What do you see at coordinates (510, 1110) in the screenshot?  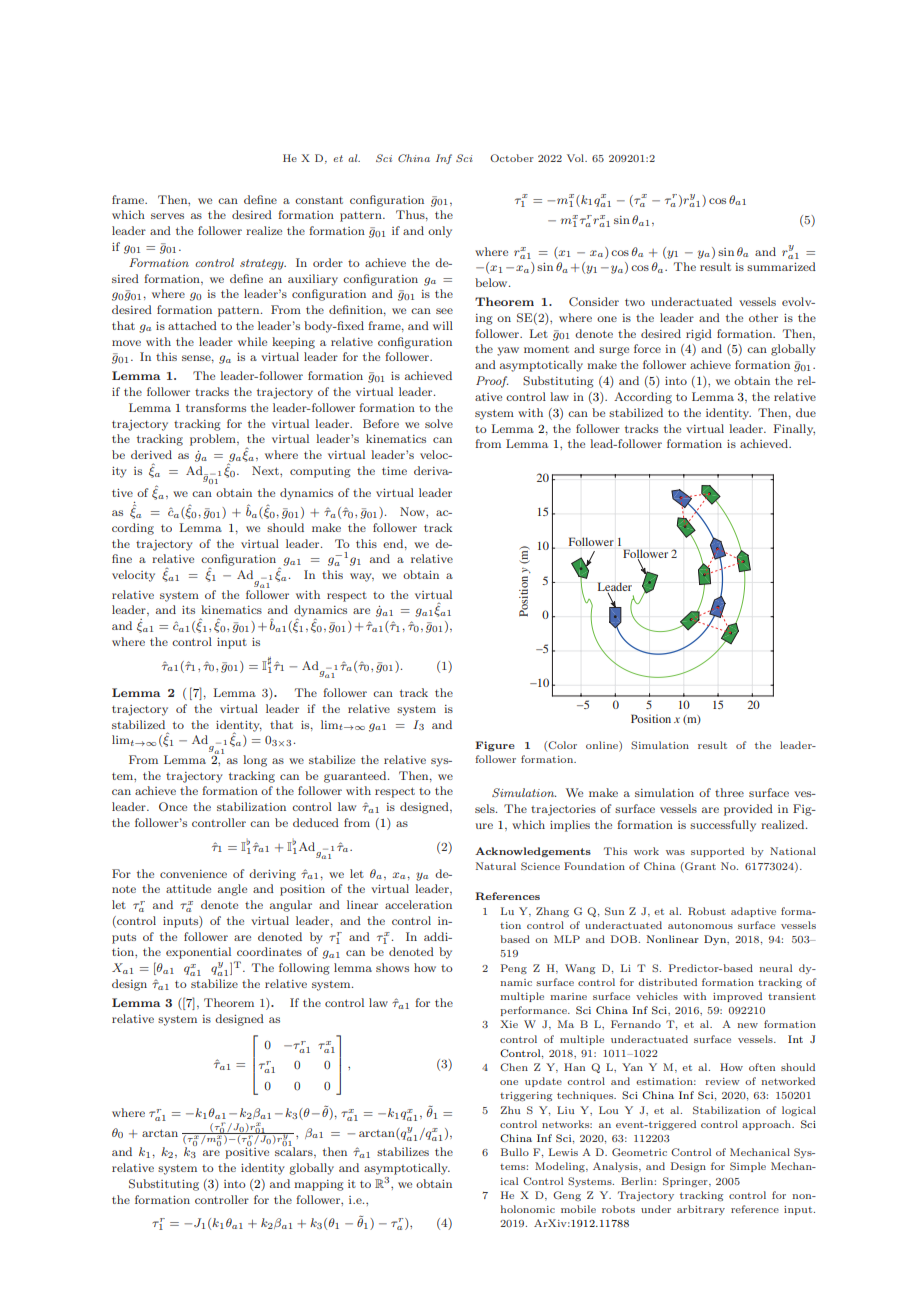 I see `Zhu` at bounding box center [510, 1110].
